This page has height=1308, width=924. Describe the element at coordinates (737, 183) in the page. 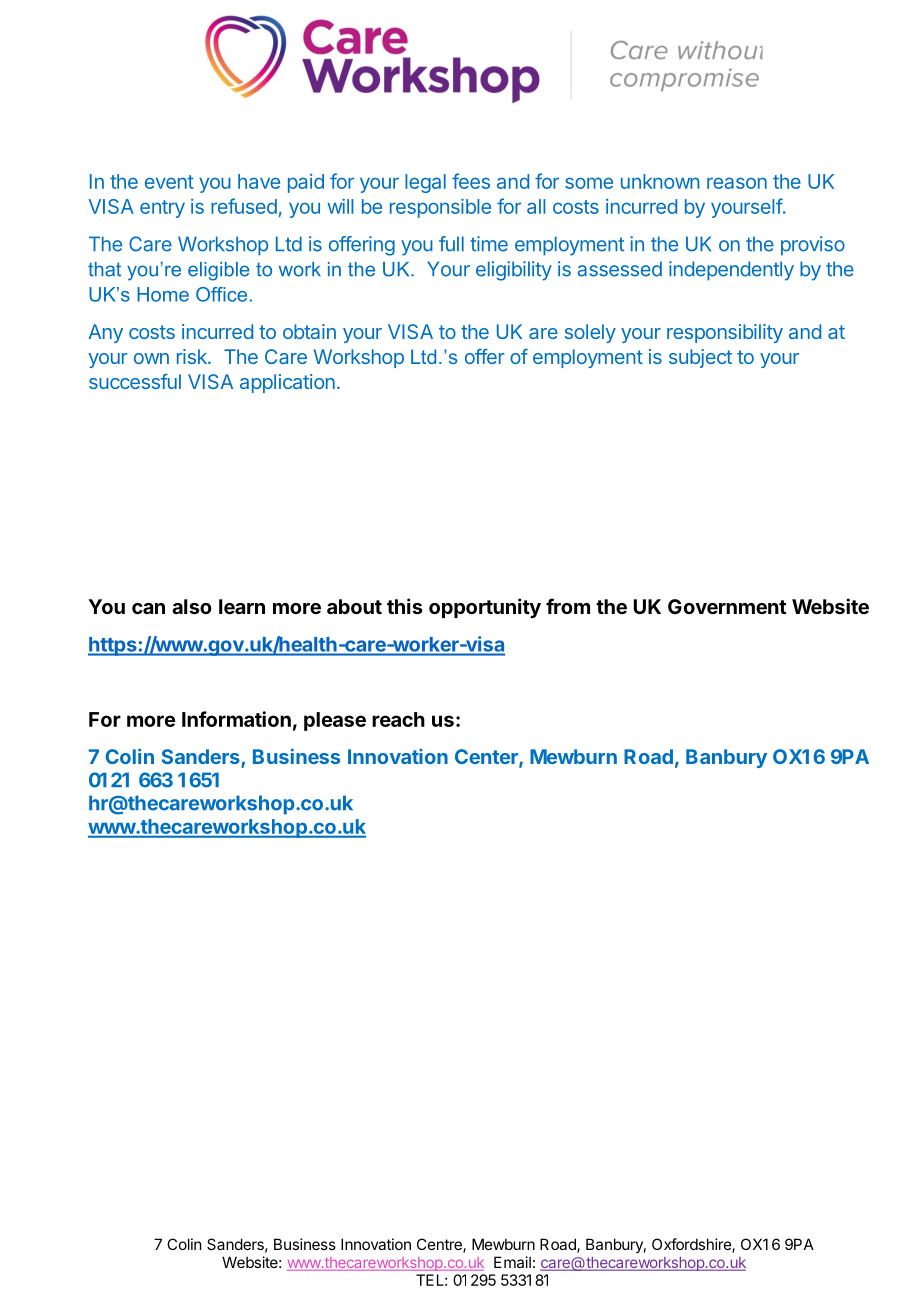

I see `reason` at that location.
